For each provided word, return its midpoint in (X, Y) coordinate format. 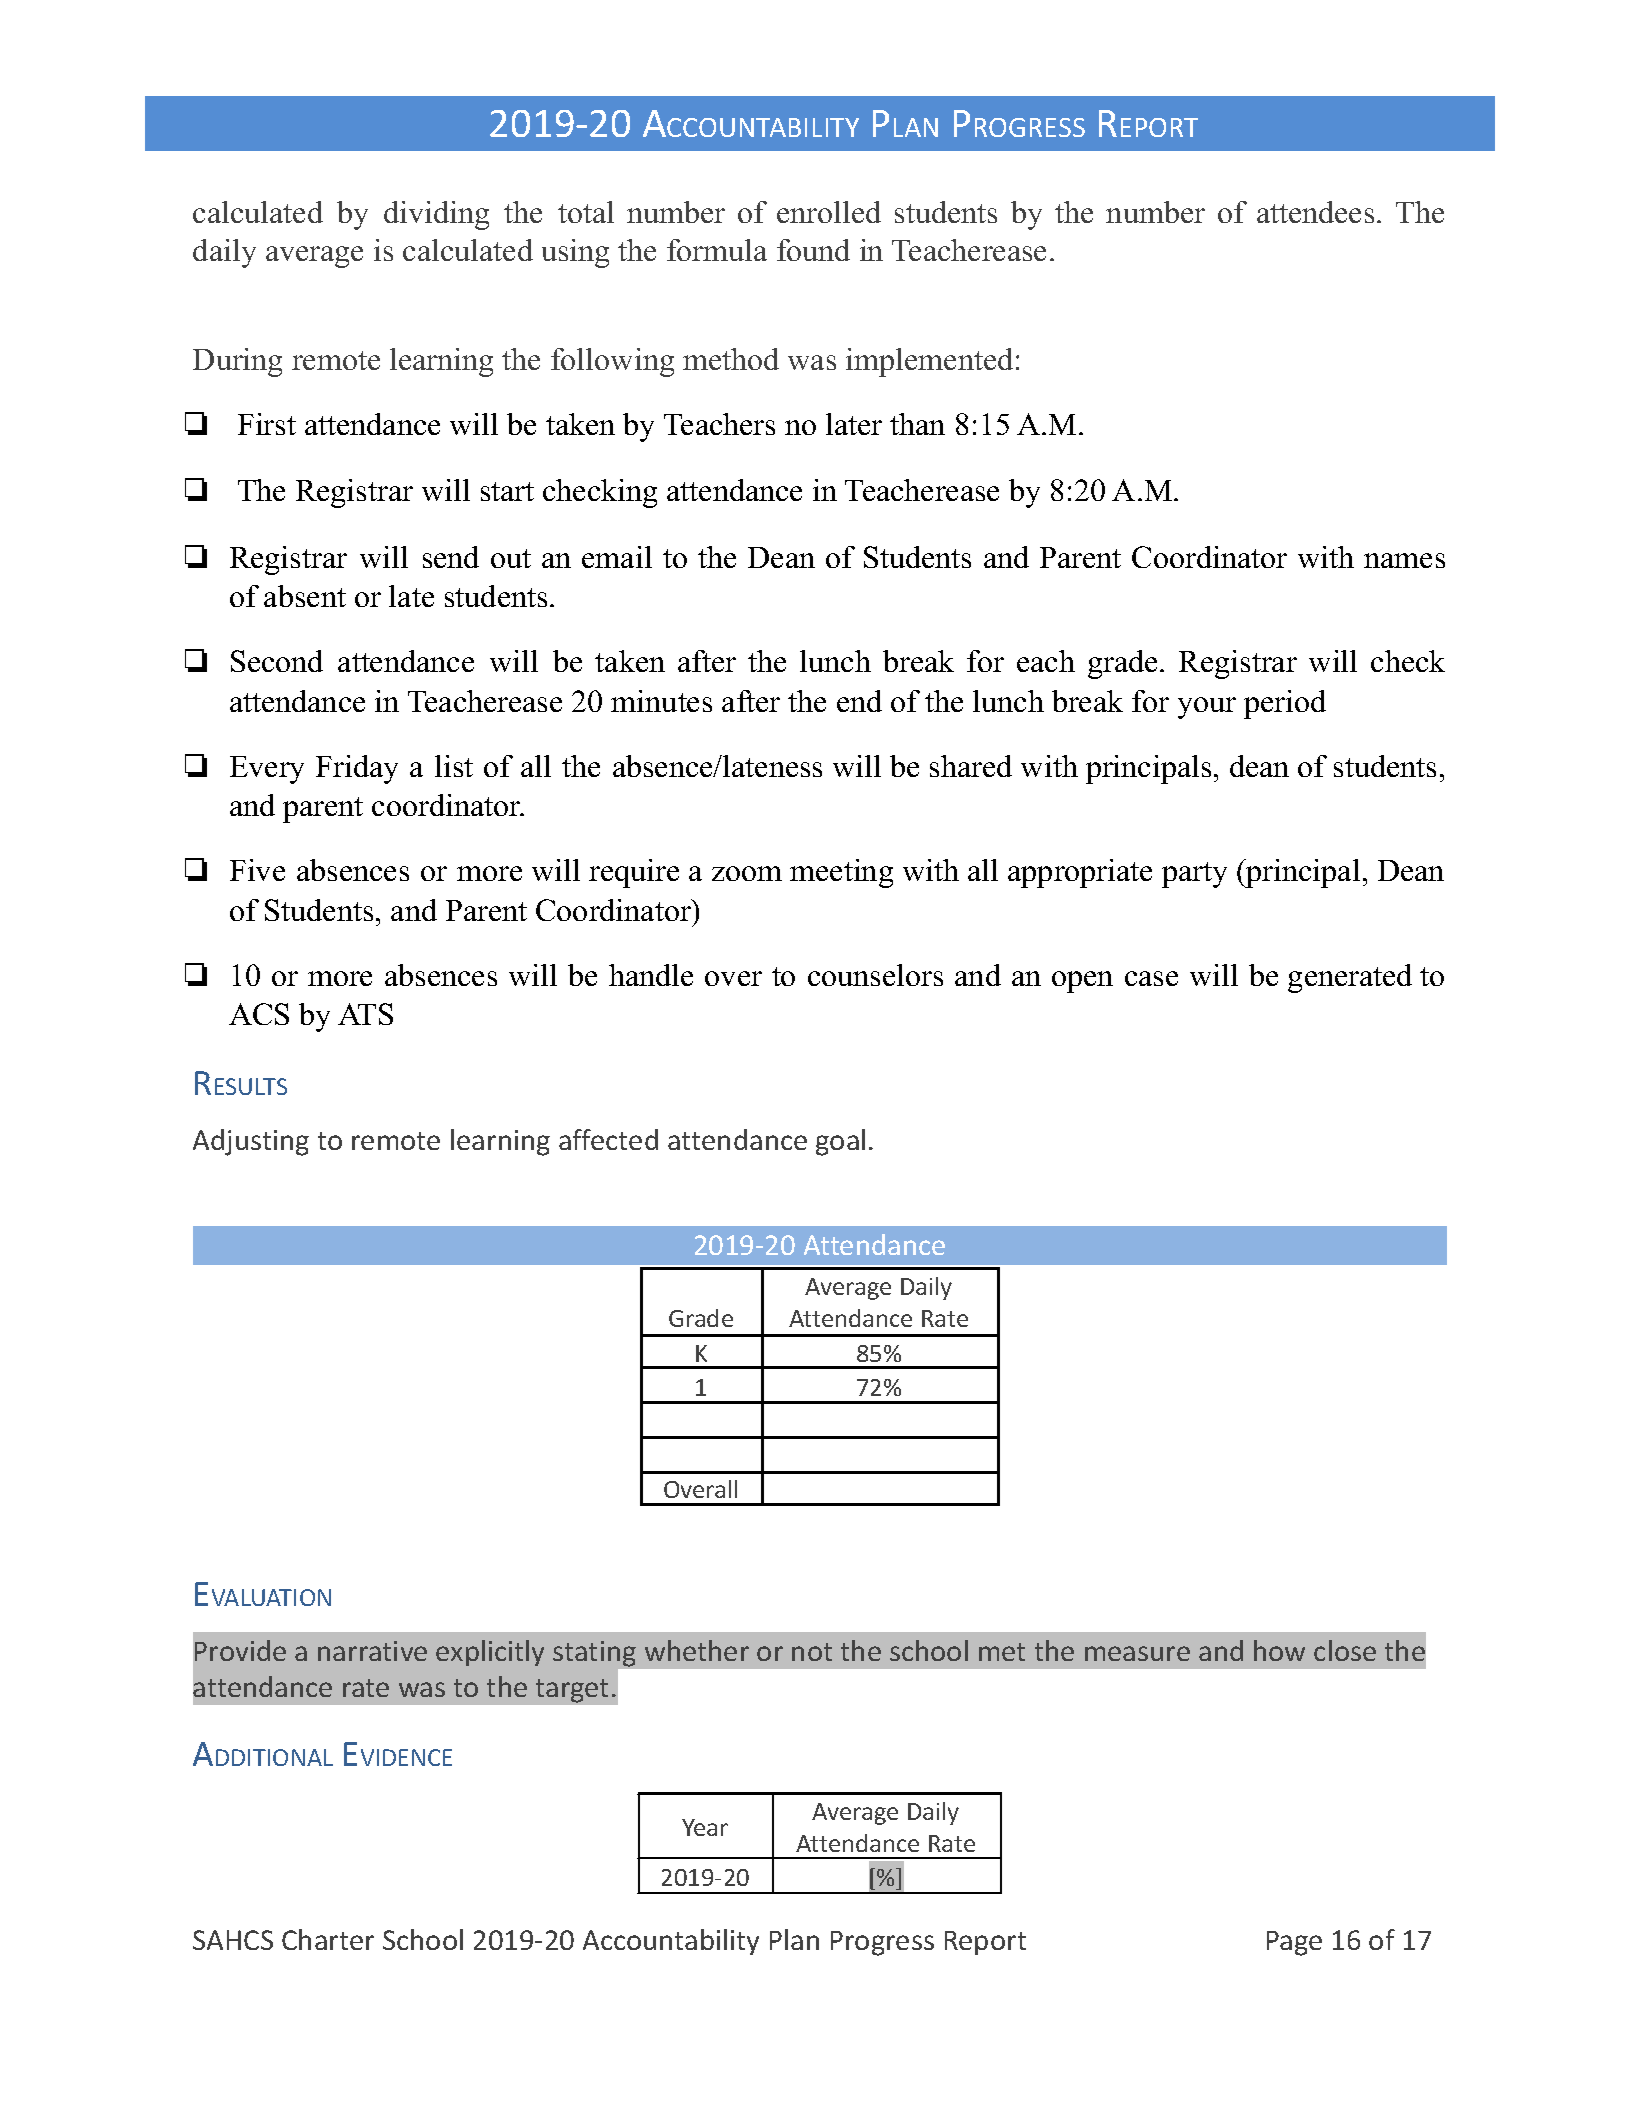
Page (1294, 1943)
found (813, 250)
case (1151, 978)
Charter (328, 1939)
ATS (365, 1014)
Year (705, 1827)
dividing (436, 215)
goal (840, 1142)
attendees (1315, 212)
